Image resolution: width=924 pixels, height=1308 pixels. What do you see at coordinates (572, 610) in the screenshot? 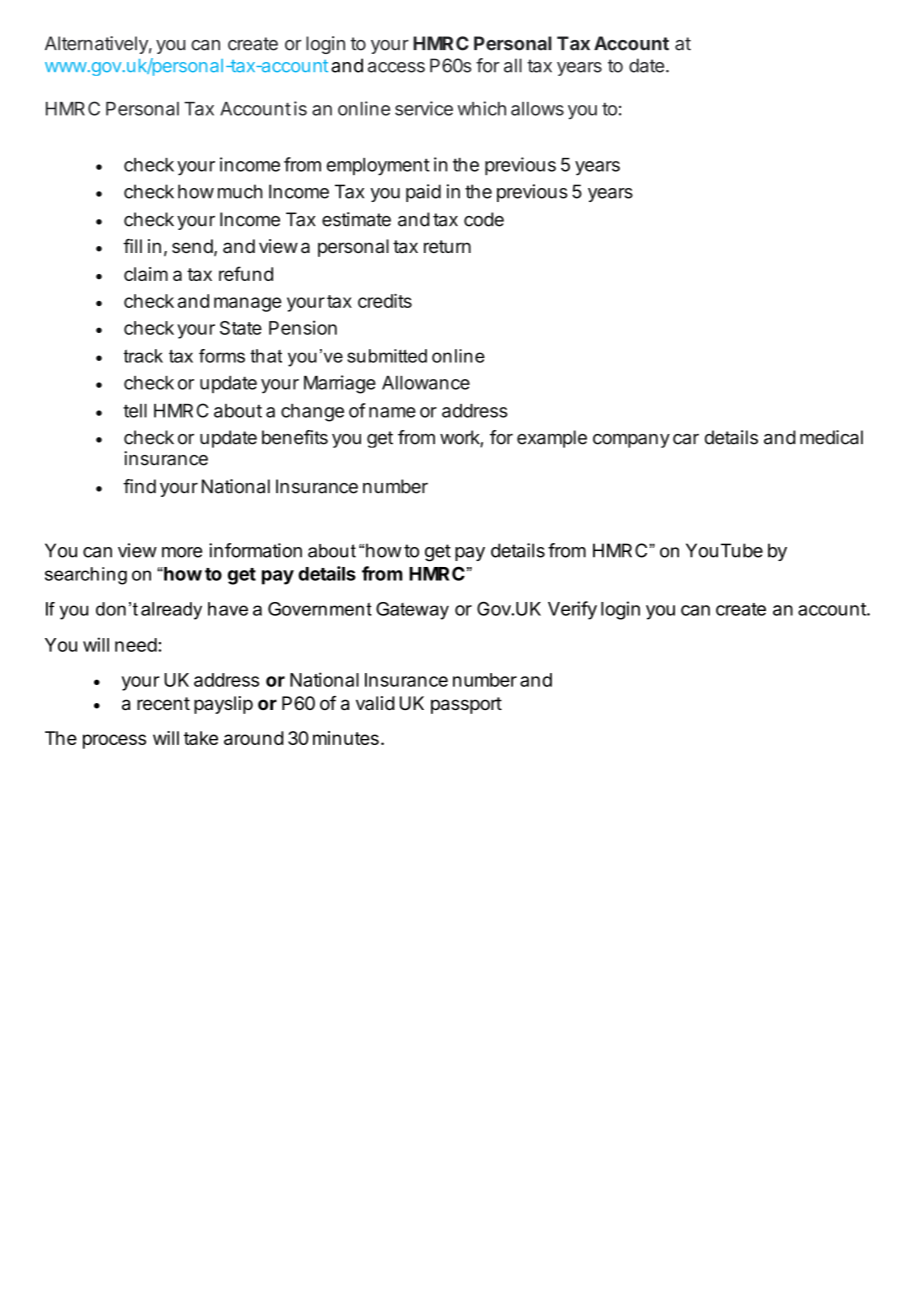
I see `Verify` at bounding box center [572, 610].
